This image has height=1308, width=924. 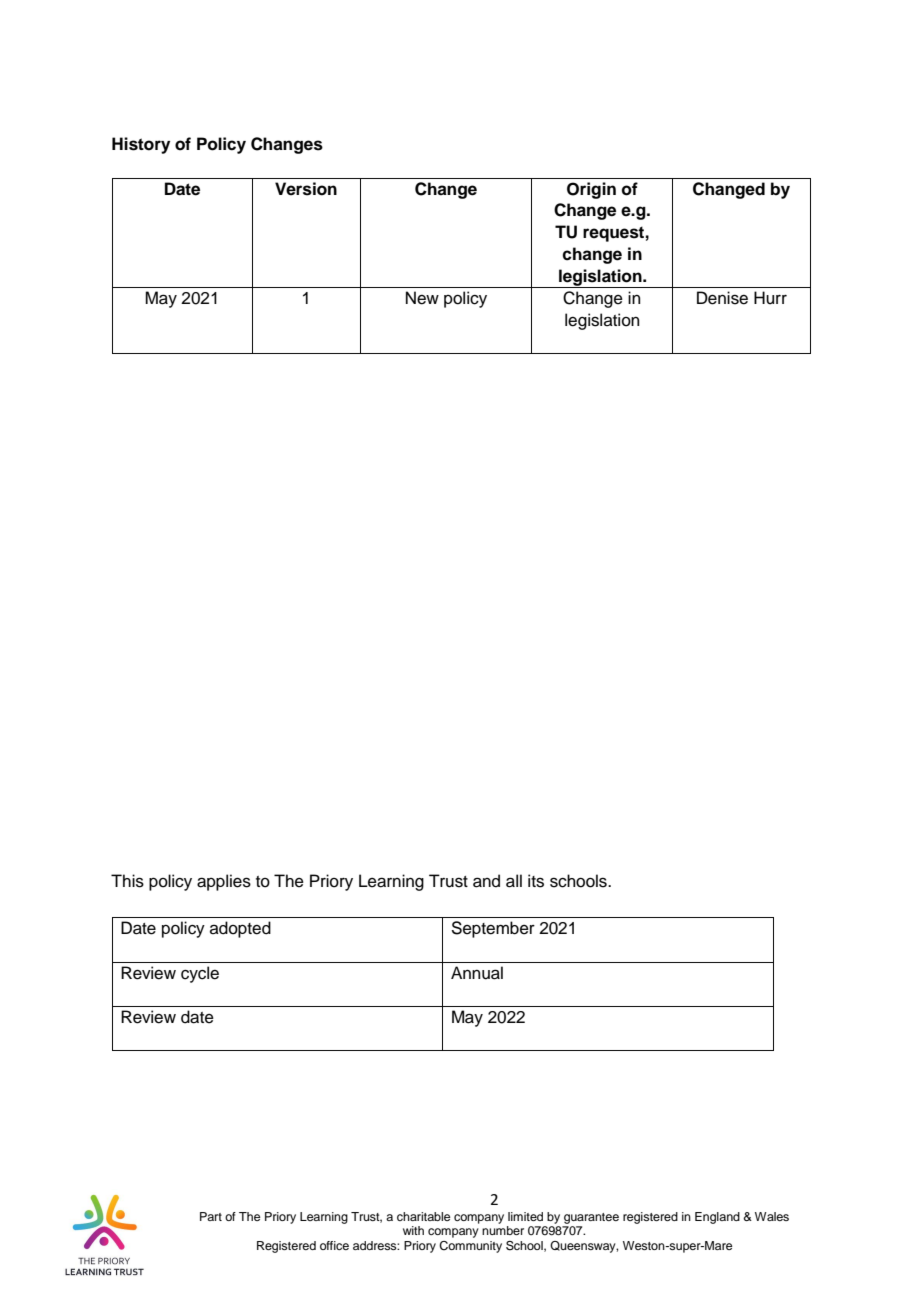 I want to click on applies, so click(x=224, y=882).
